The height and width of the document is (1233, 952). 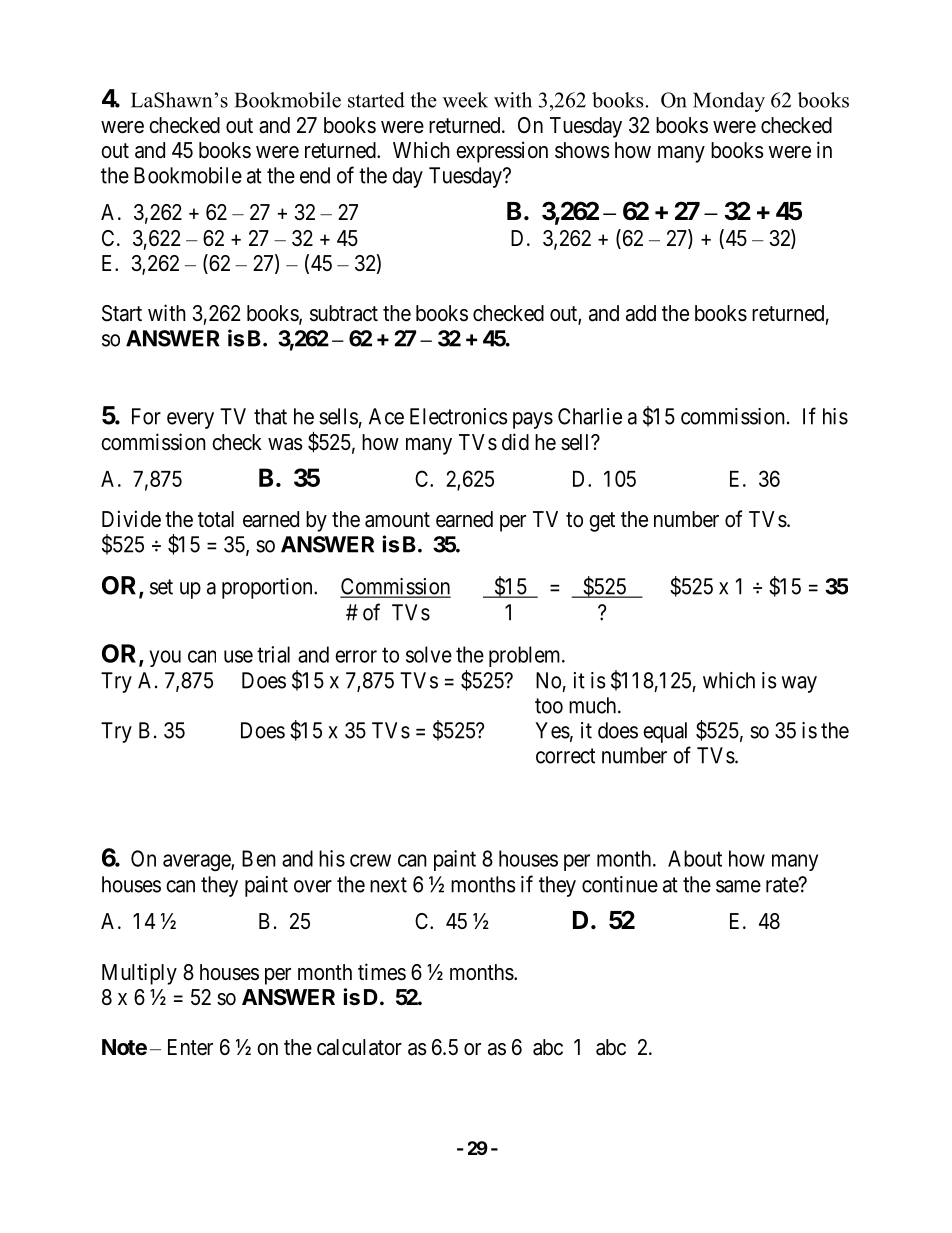 I want to click on end, so click(x=315, y=175).
